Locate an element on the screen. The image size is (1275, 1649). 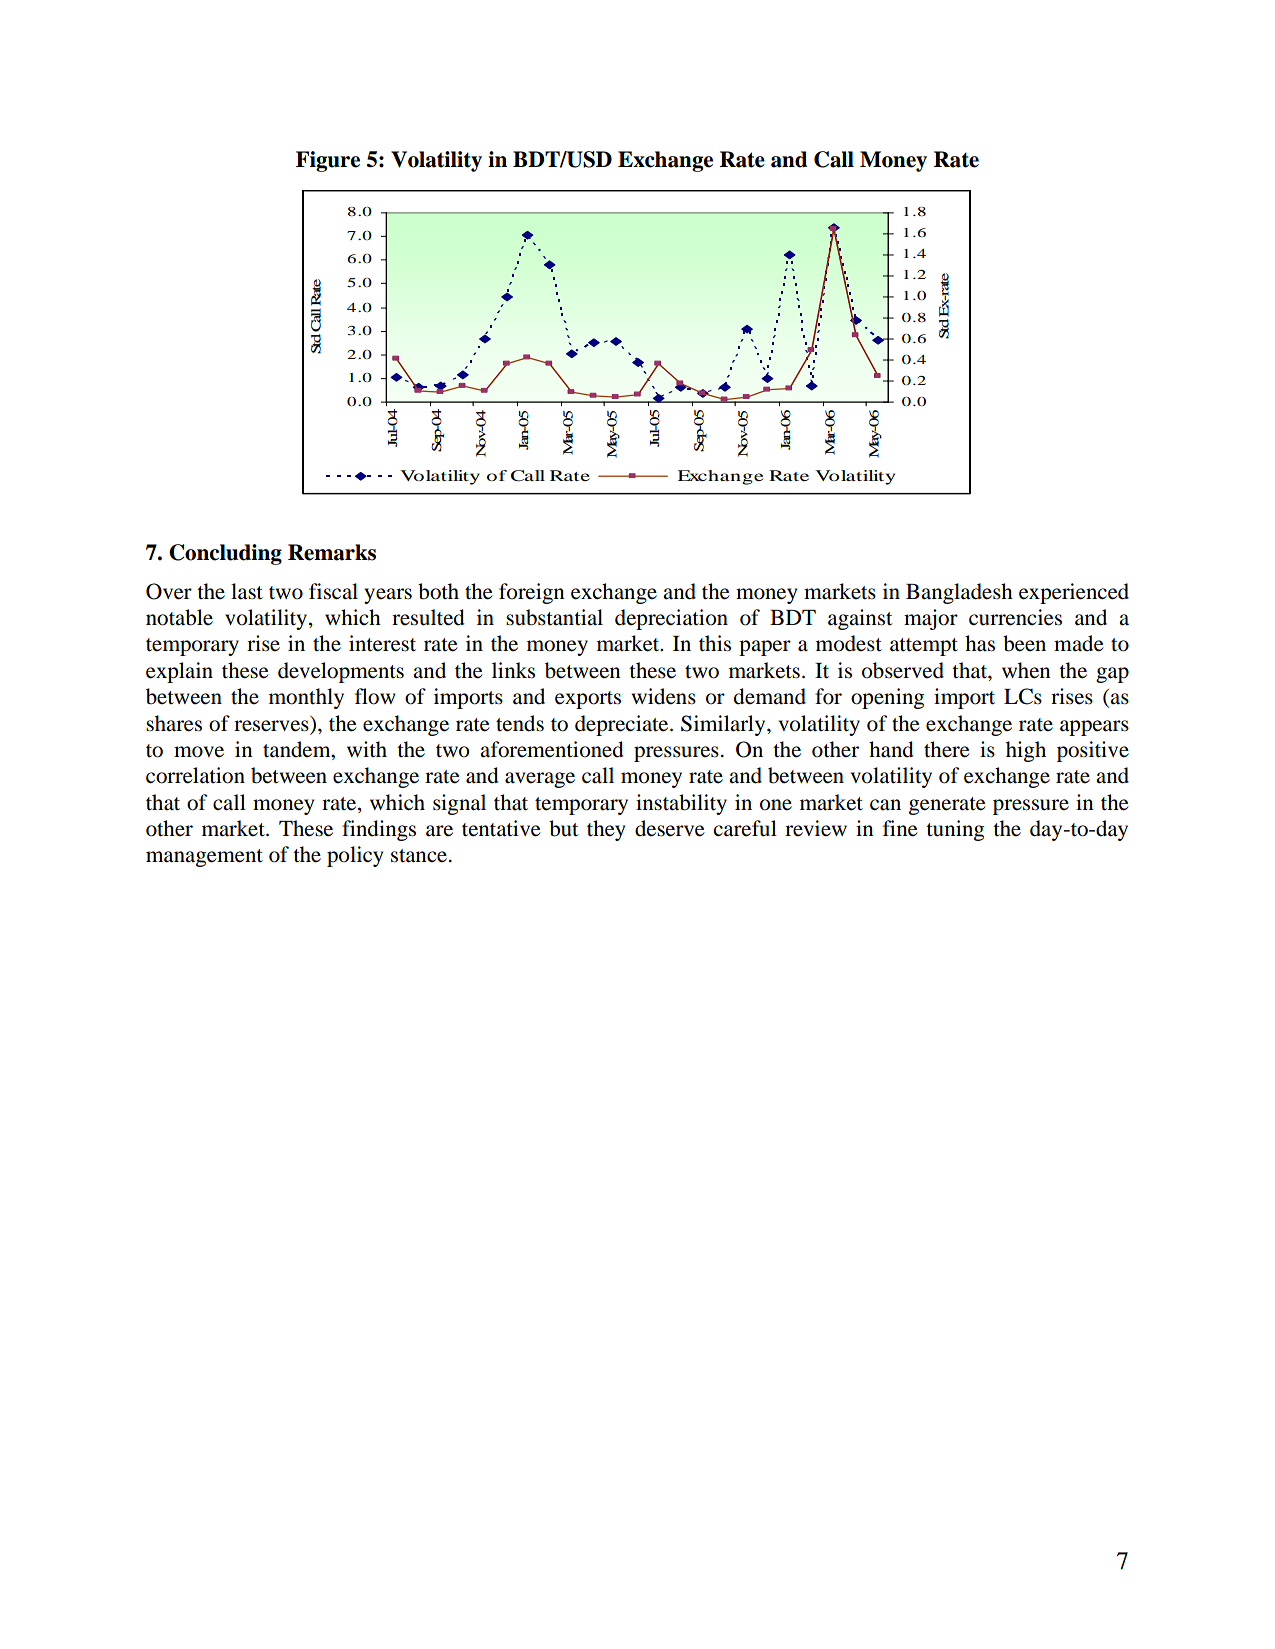
currencies is located at coordinates (1015, 617).
